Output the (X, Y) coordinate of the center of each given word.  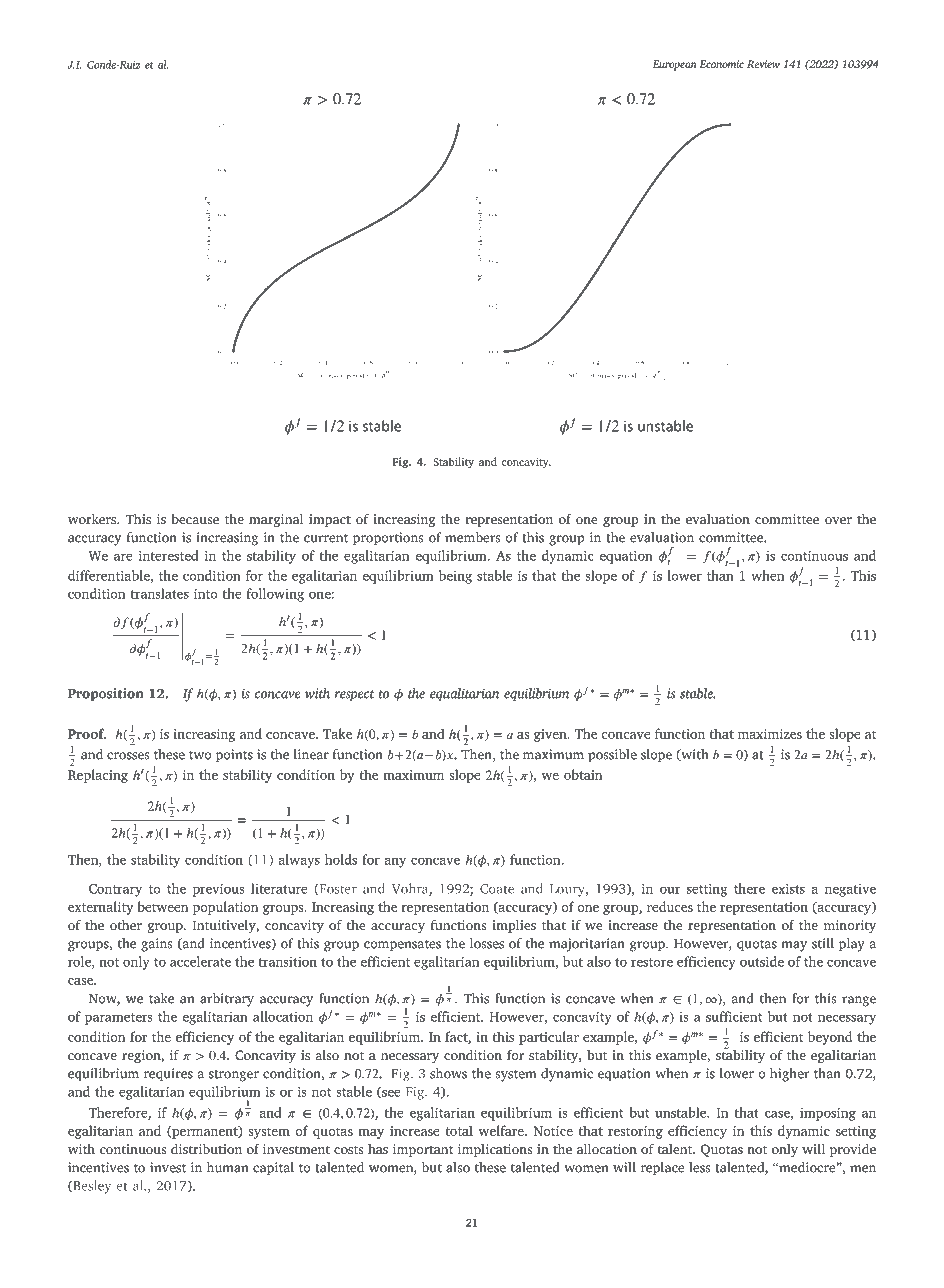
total (459, 1130)
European (675, 65)
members (473, 537)
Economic (721, 64)
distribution (206, 1149)
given (551, 735)
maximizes (770, 734)
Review (763, 64)
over (838, 520)
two (200, 755)
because (195, 519)
